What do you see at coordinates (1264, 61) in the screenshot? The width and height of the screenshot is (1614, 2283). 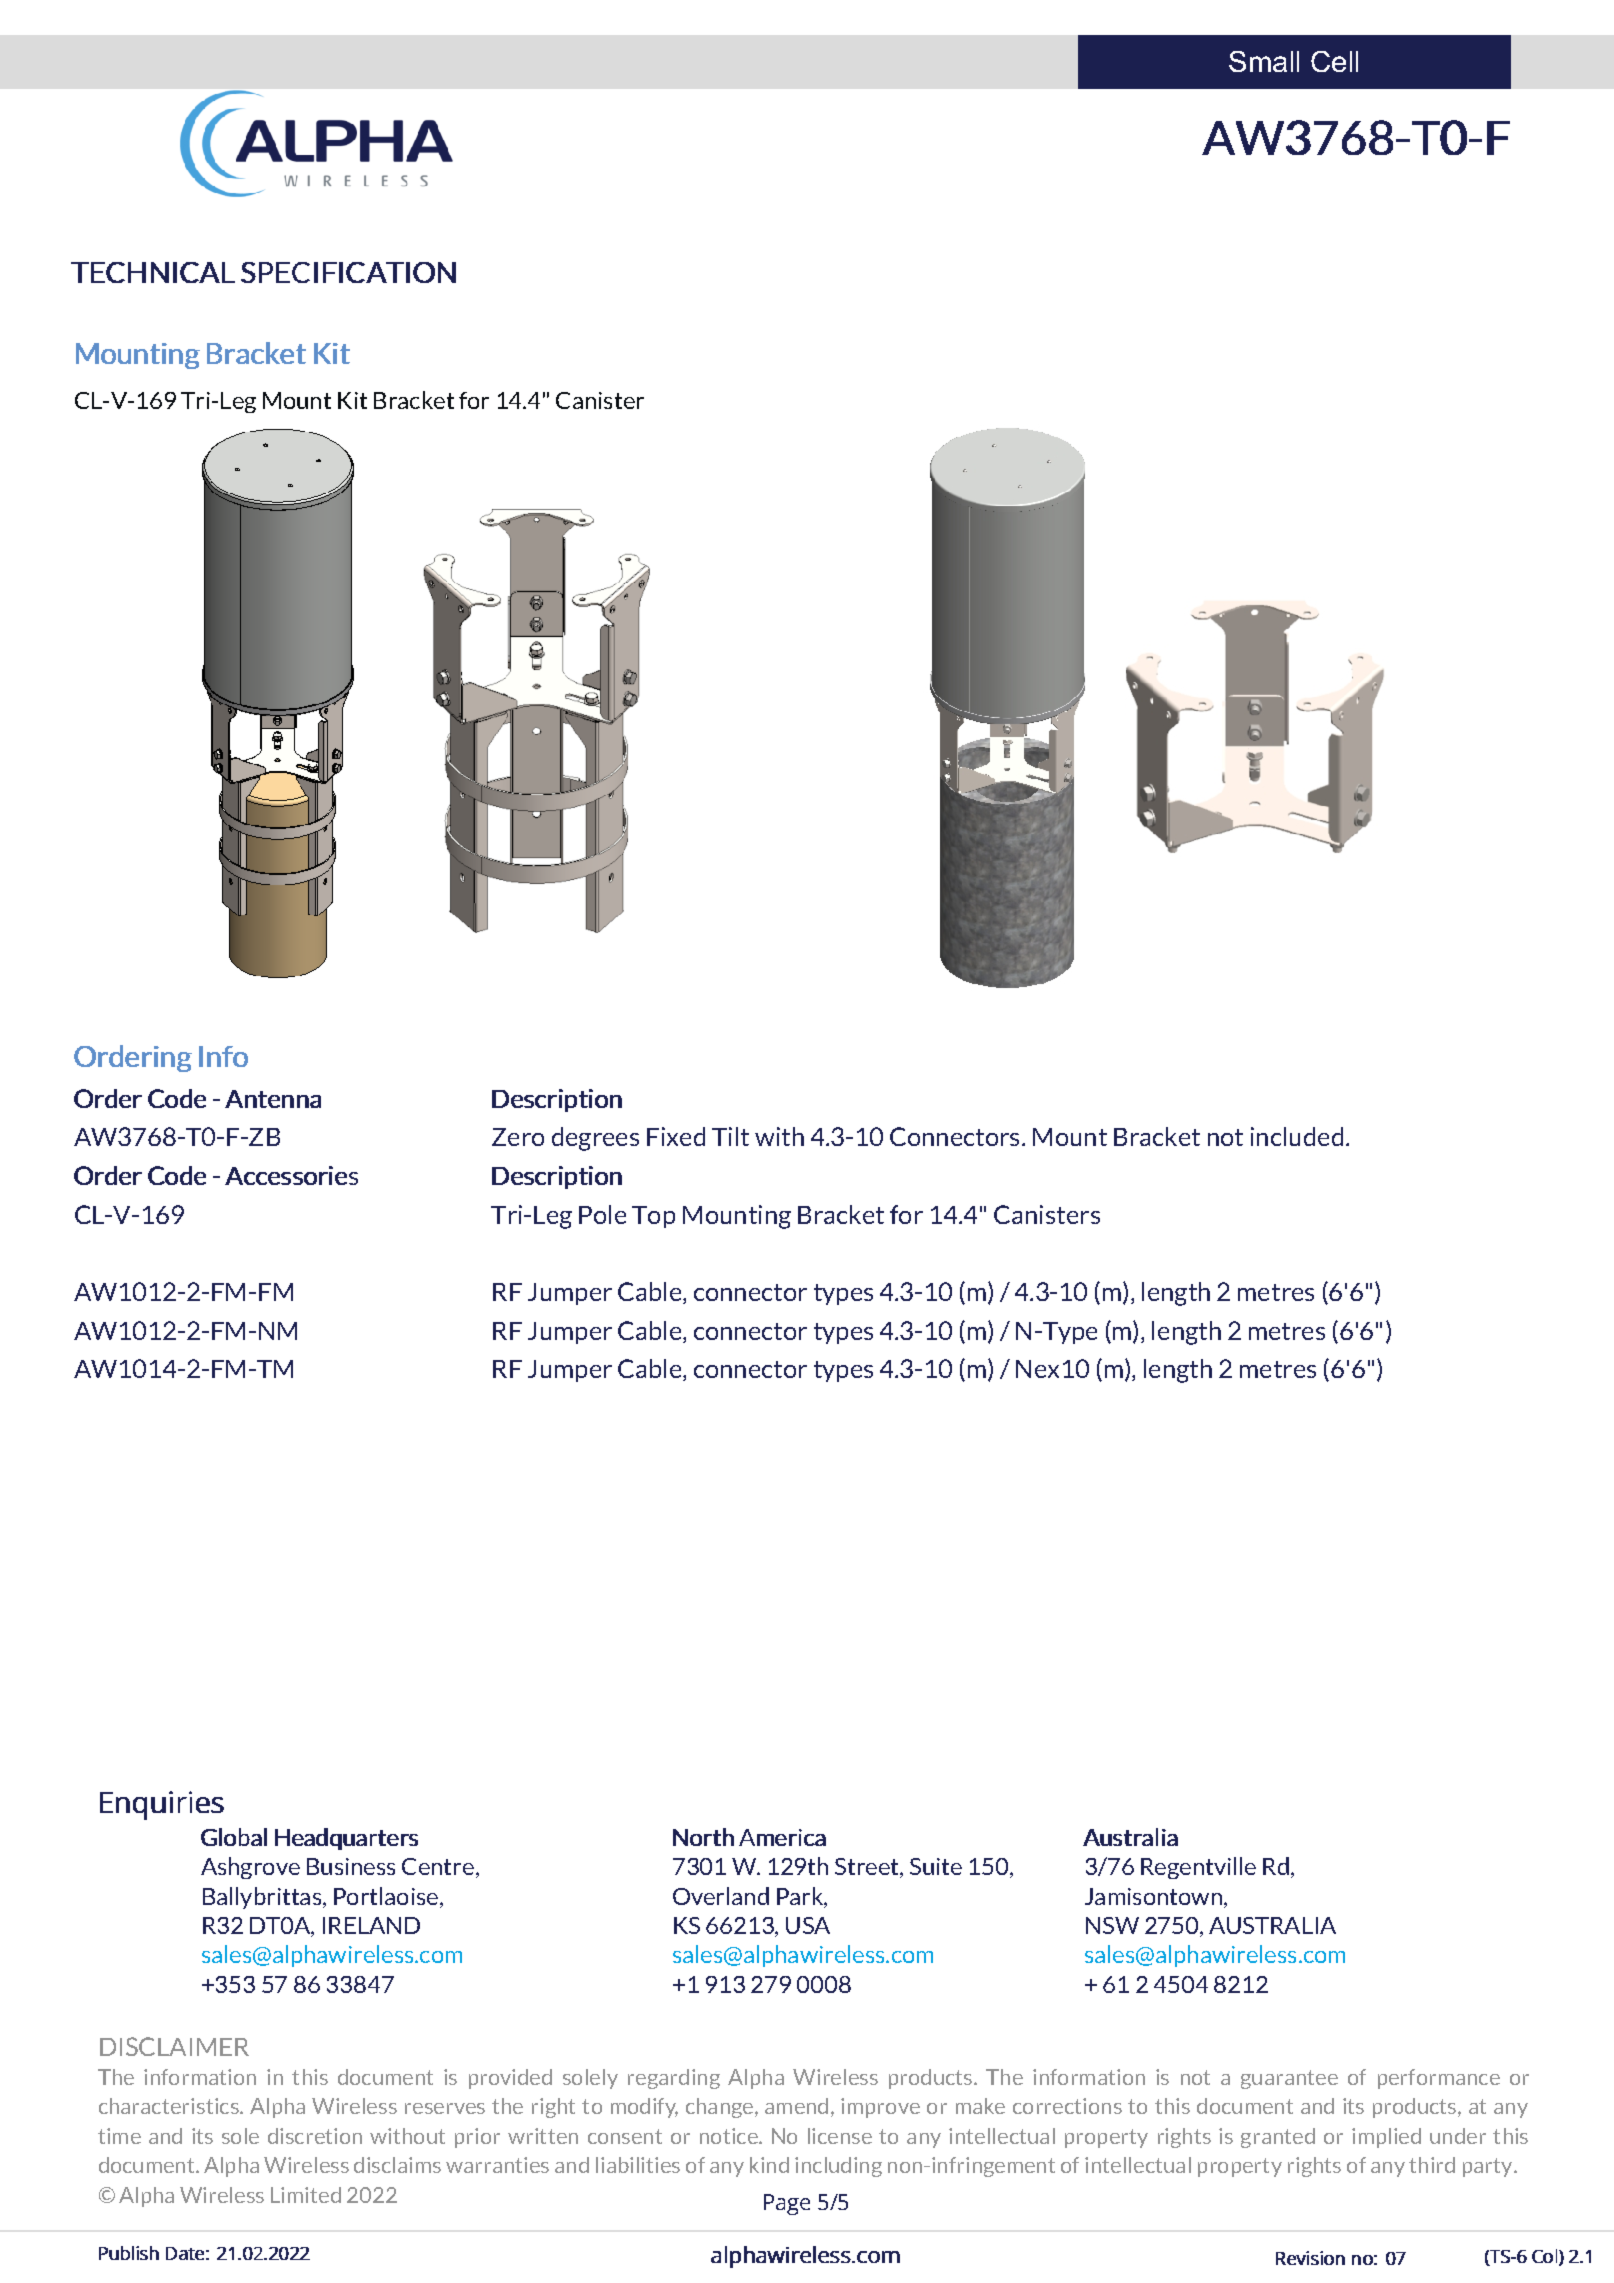 I see `Small` at bounding box center [1264, 61].
